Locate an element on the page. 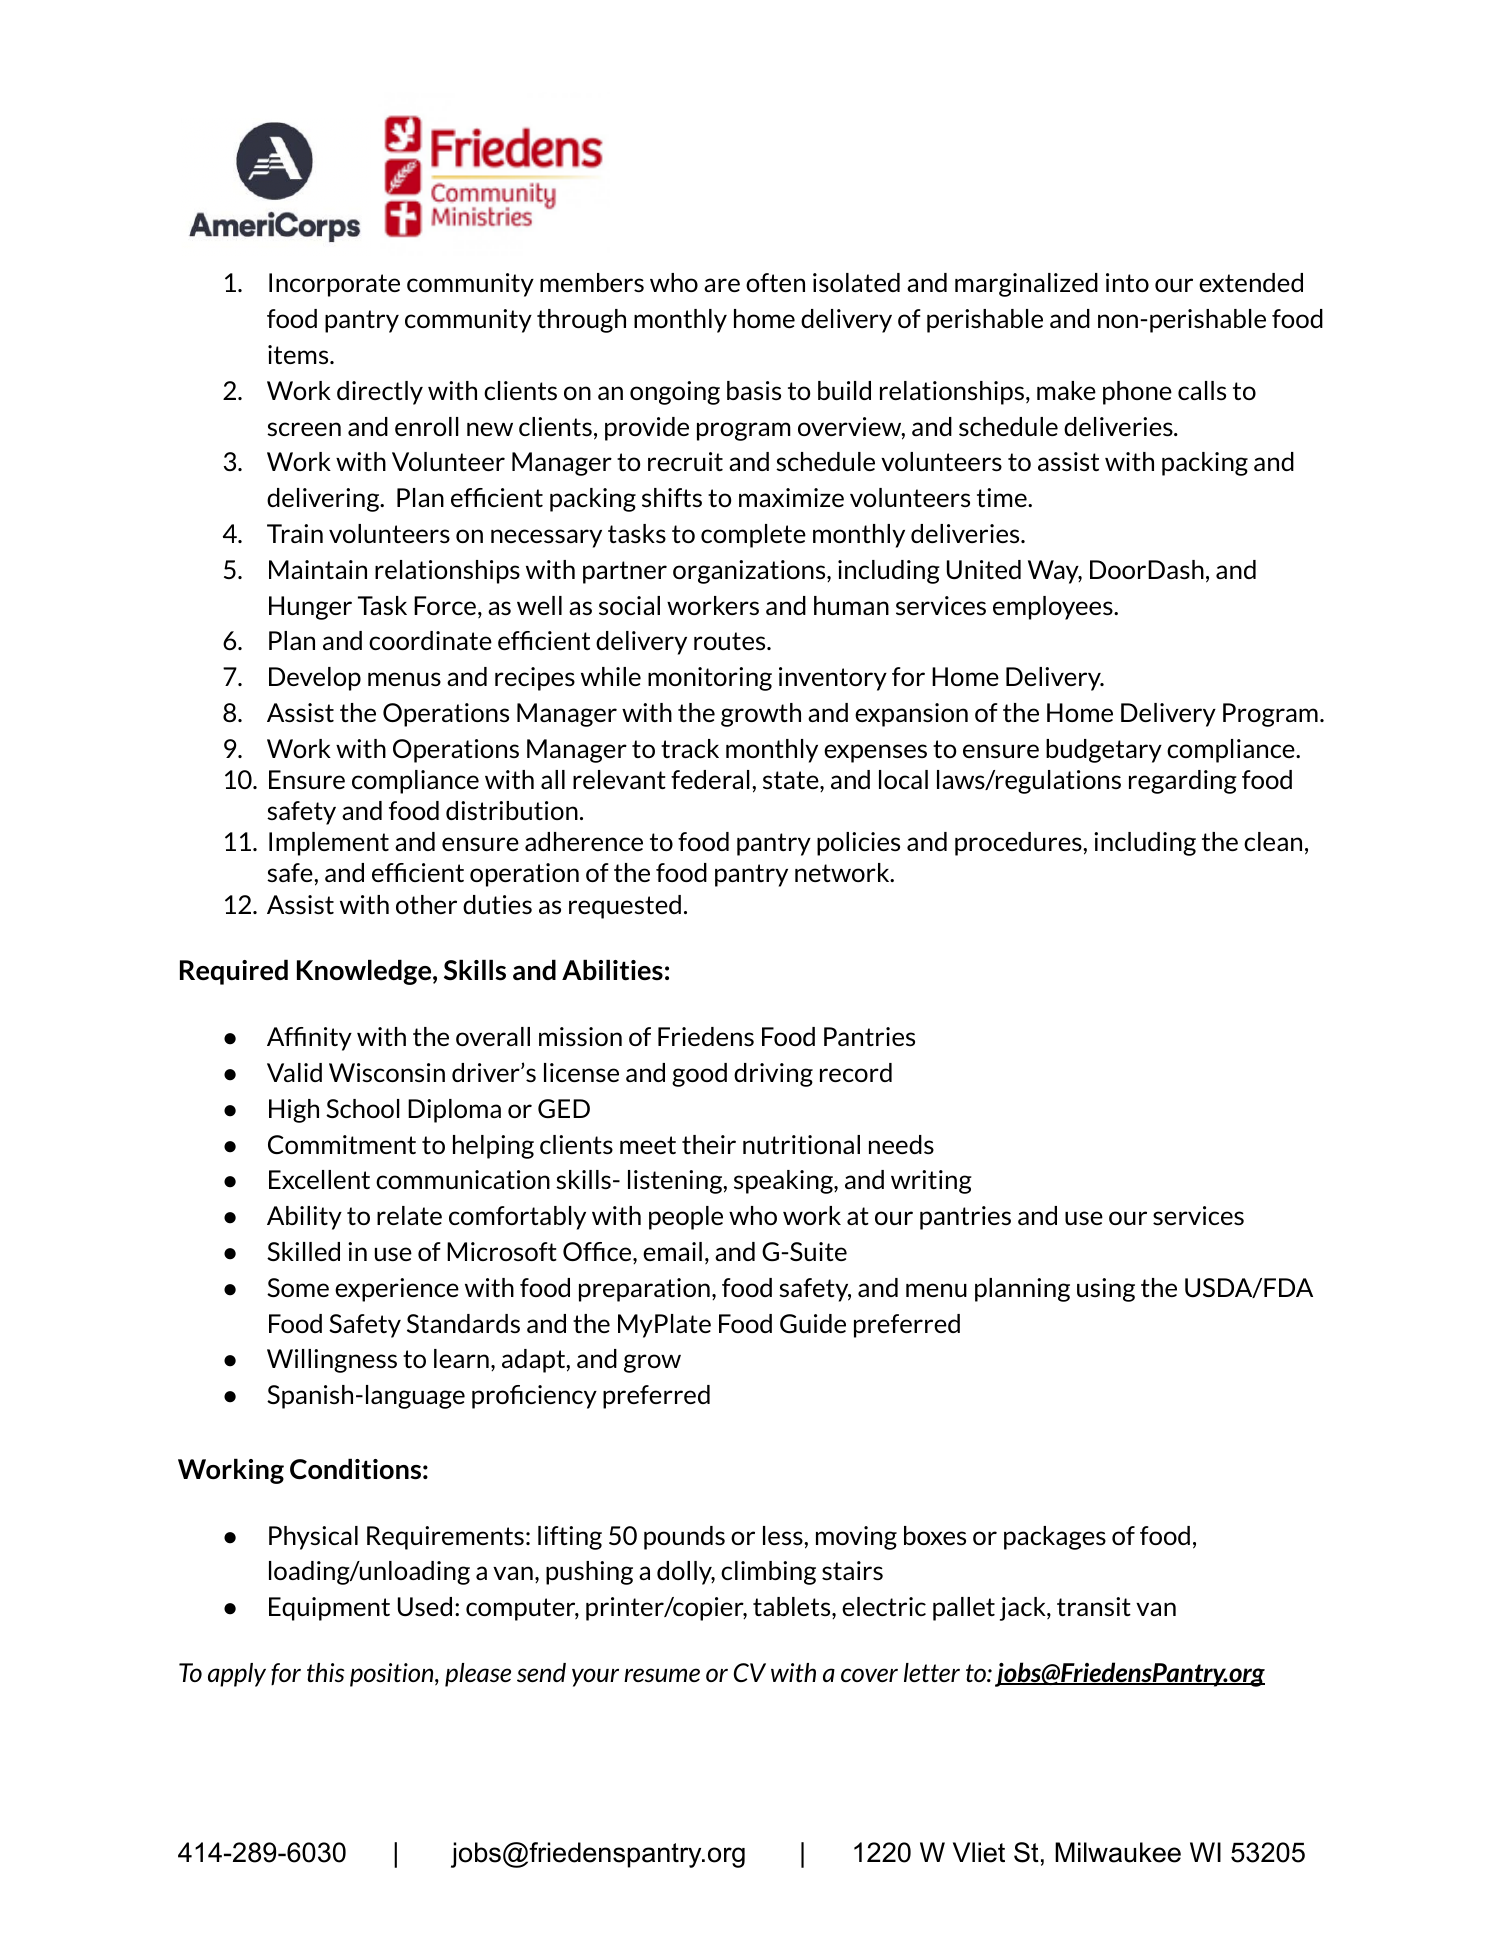 The width and height of the document is (1512, 1957). writing is located at coordinates (931, 1182).
